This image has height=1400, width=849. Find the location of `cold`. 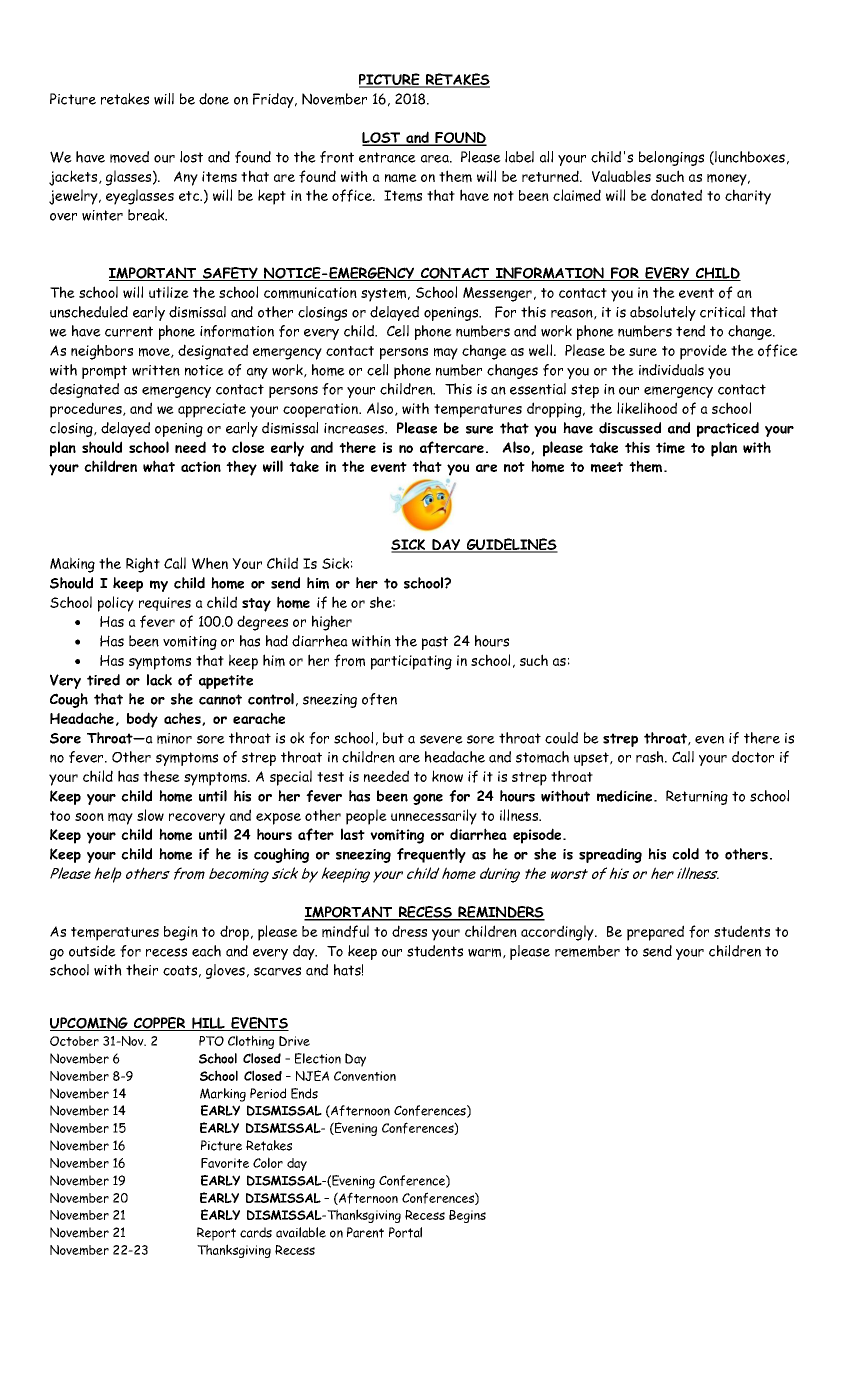

cold is located at coordinates (685, 854).
